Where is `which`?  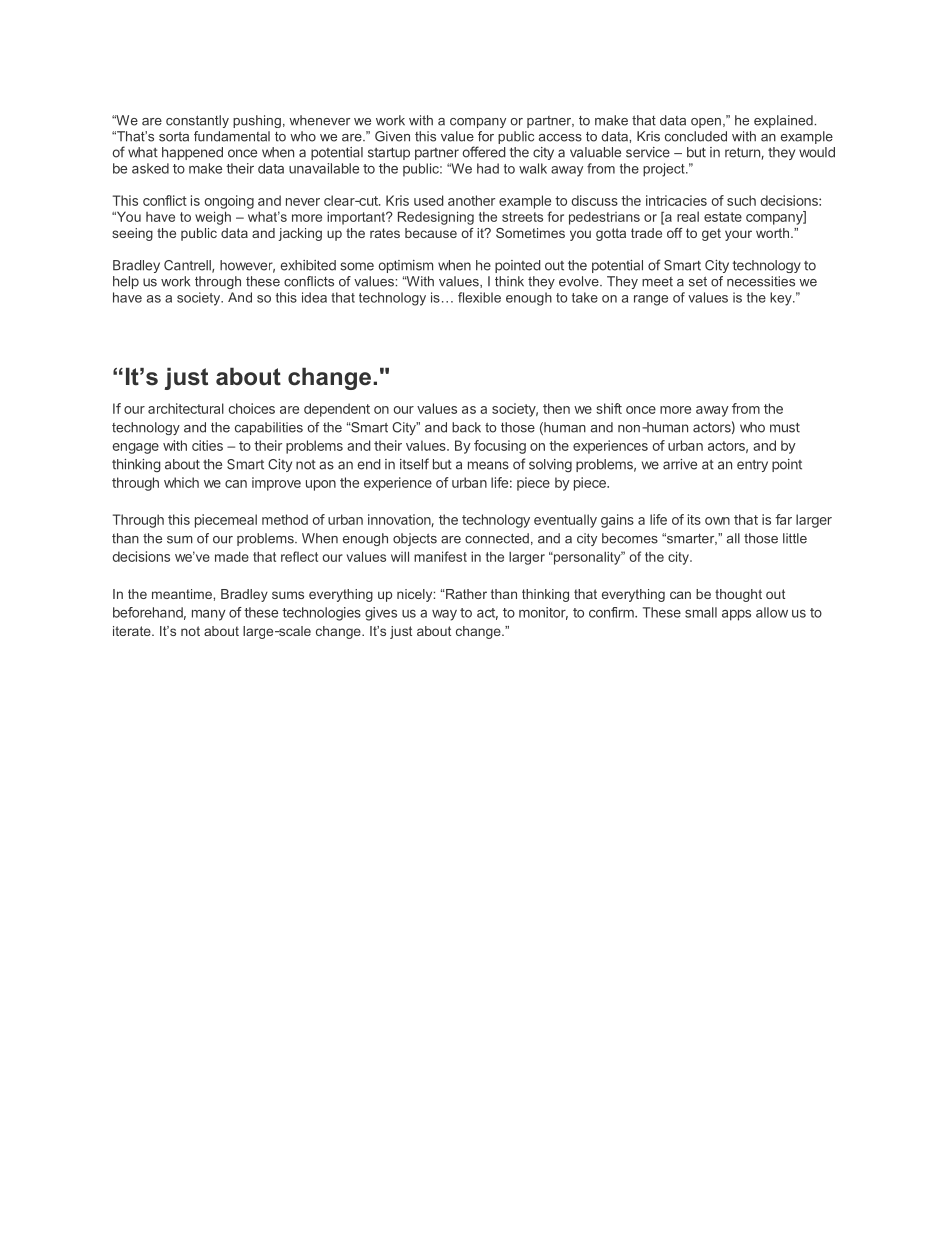 which is located at coordinates (181, 482).
